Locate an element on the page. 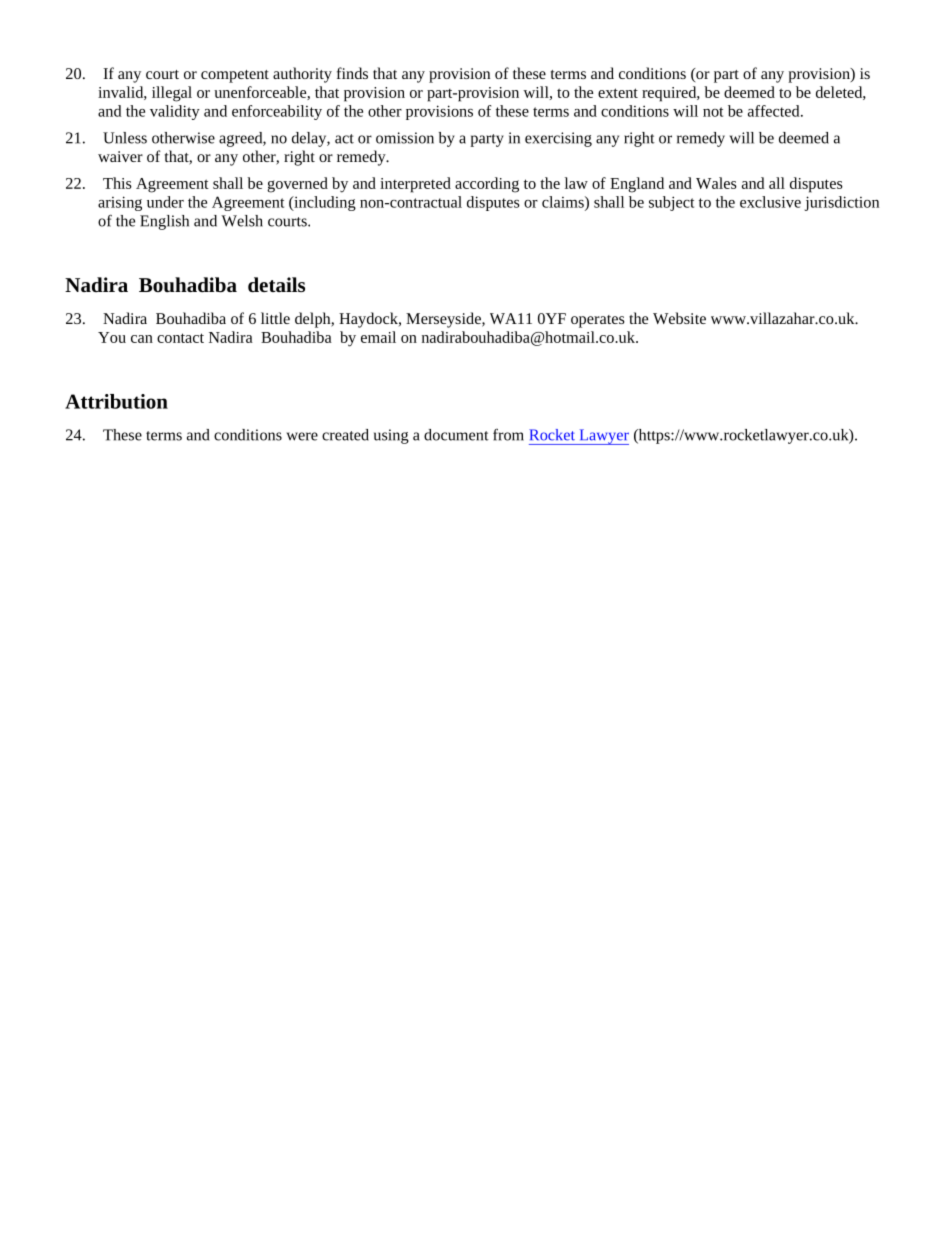 The image size is (952, 1233). document is located at coordinates (456, 435).
